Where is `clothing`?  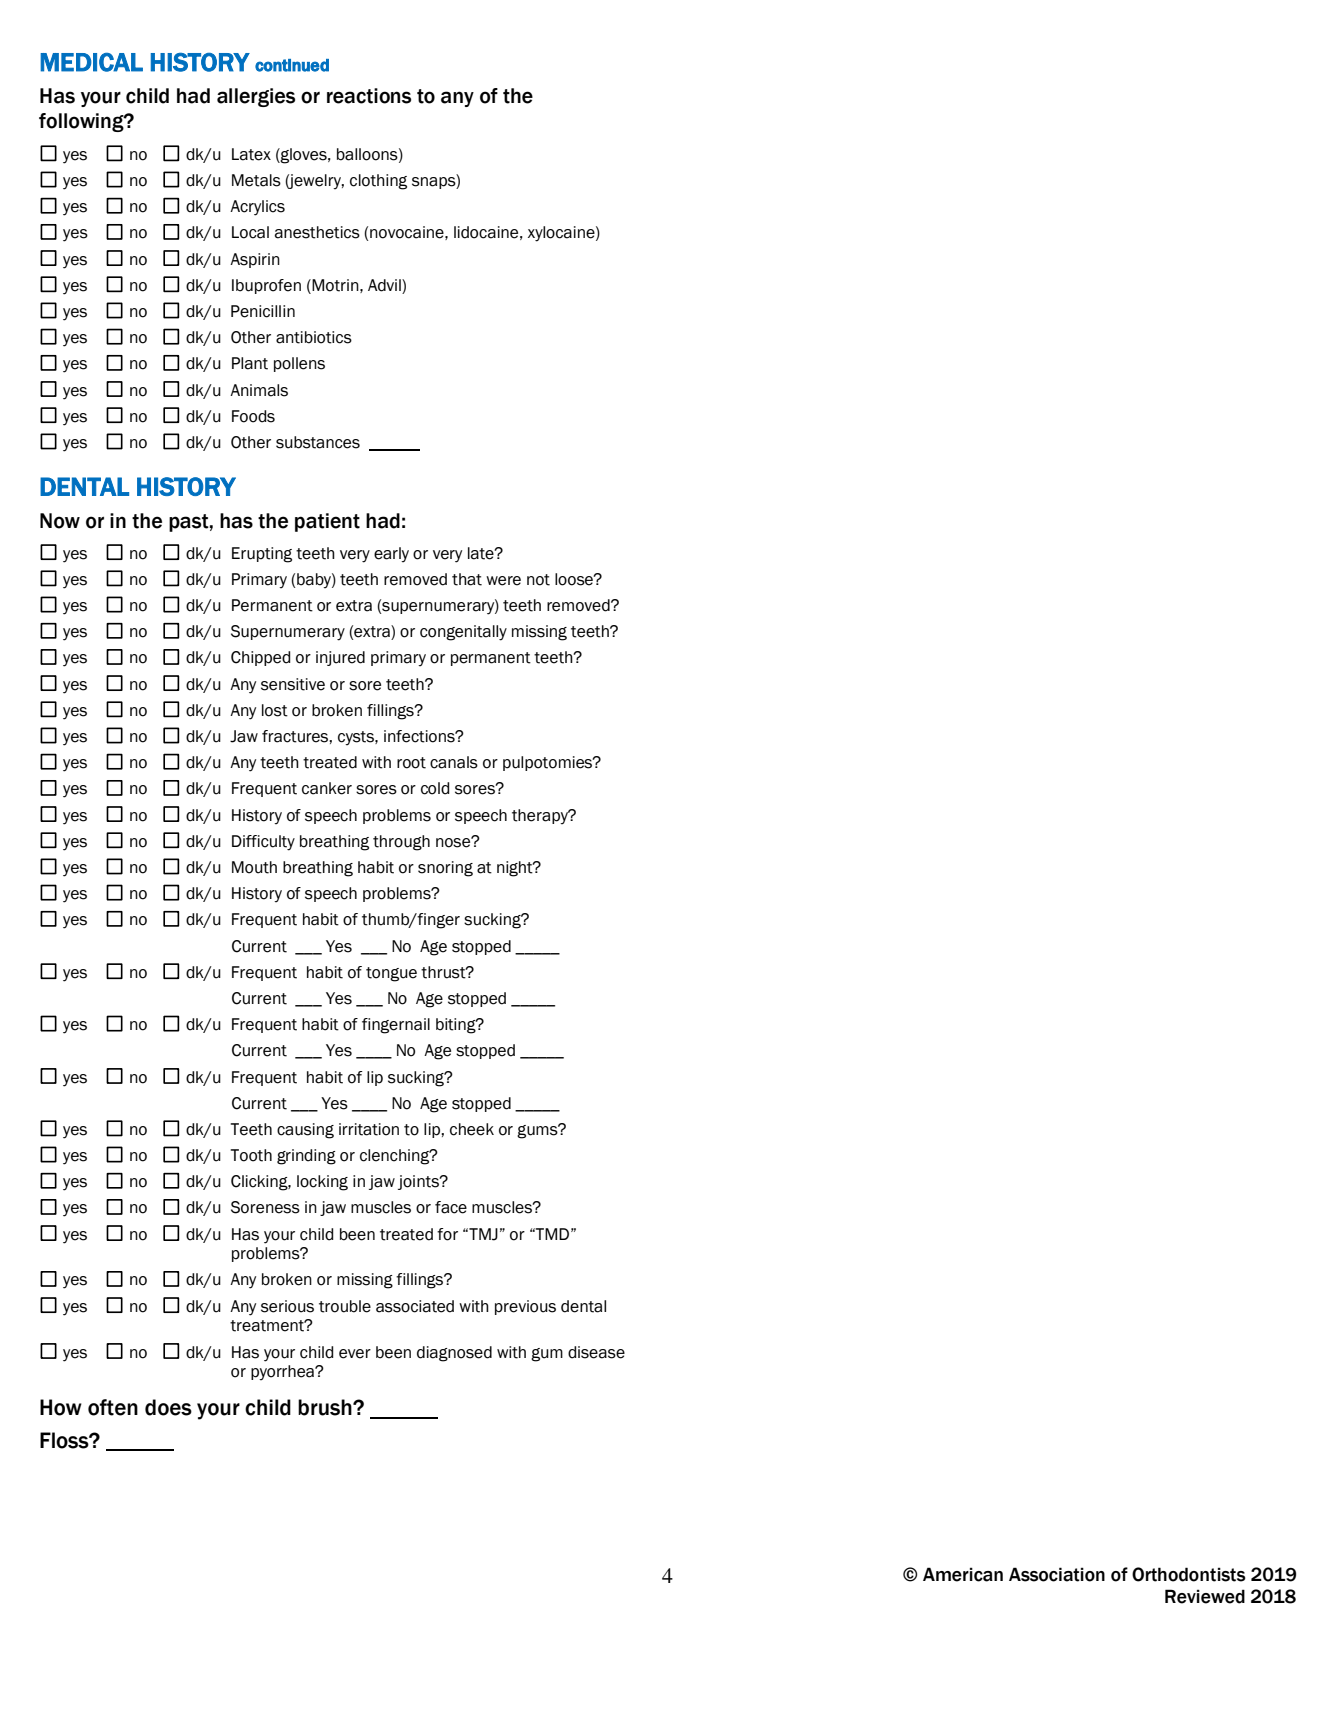
clothing is located at coordinates (378, 182).
